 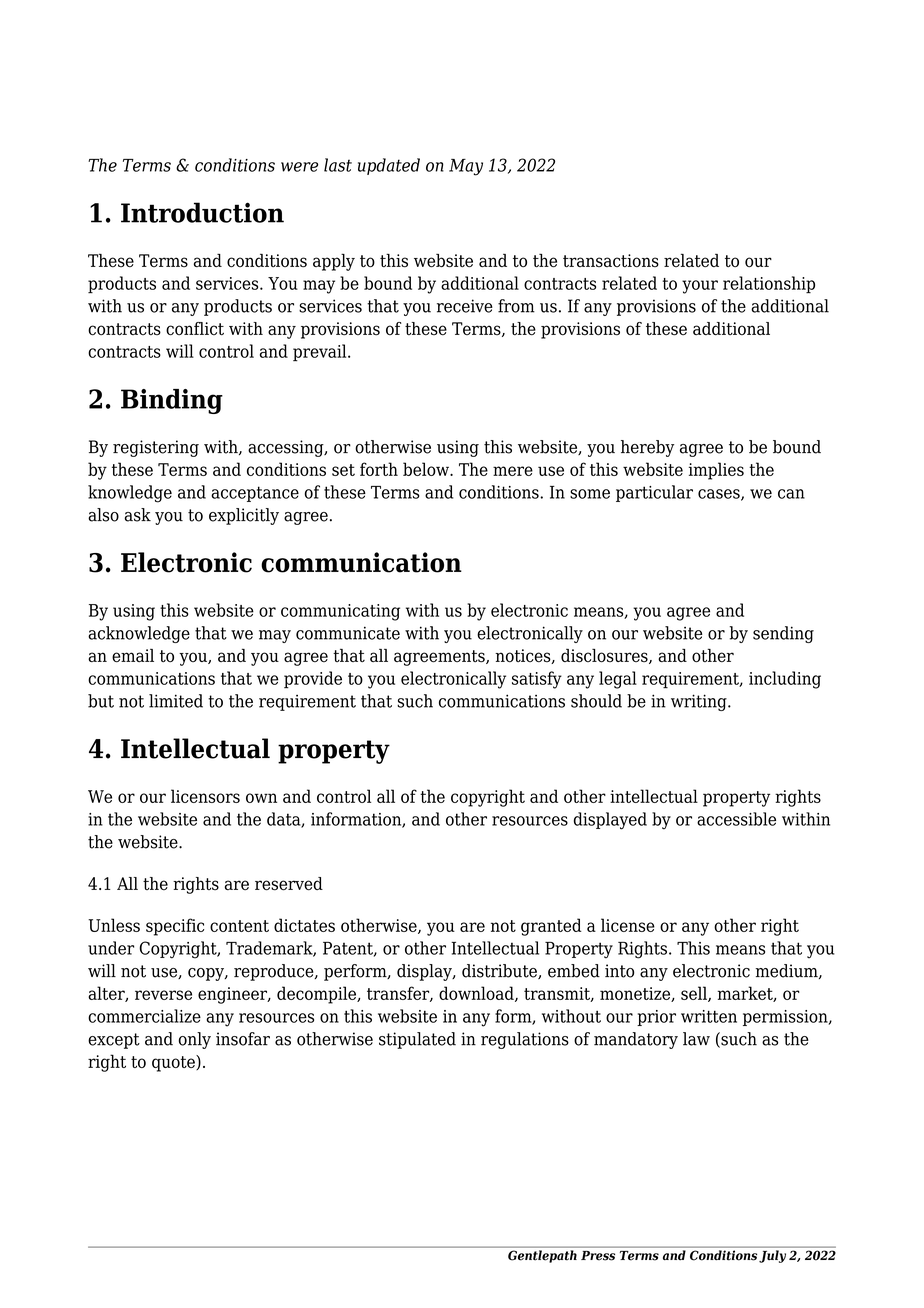 I want to click on Binding, so click(x=172, y=401).
